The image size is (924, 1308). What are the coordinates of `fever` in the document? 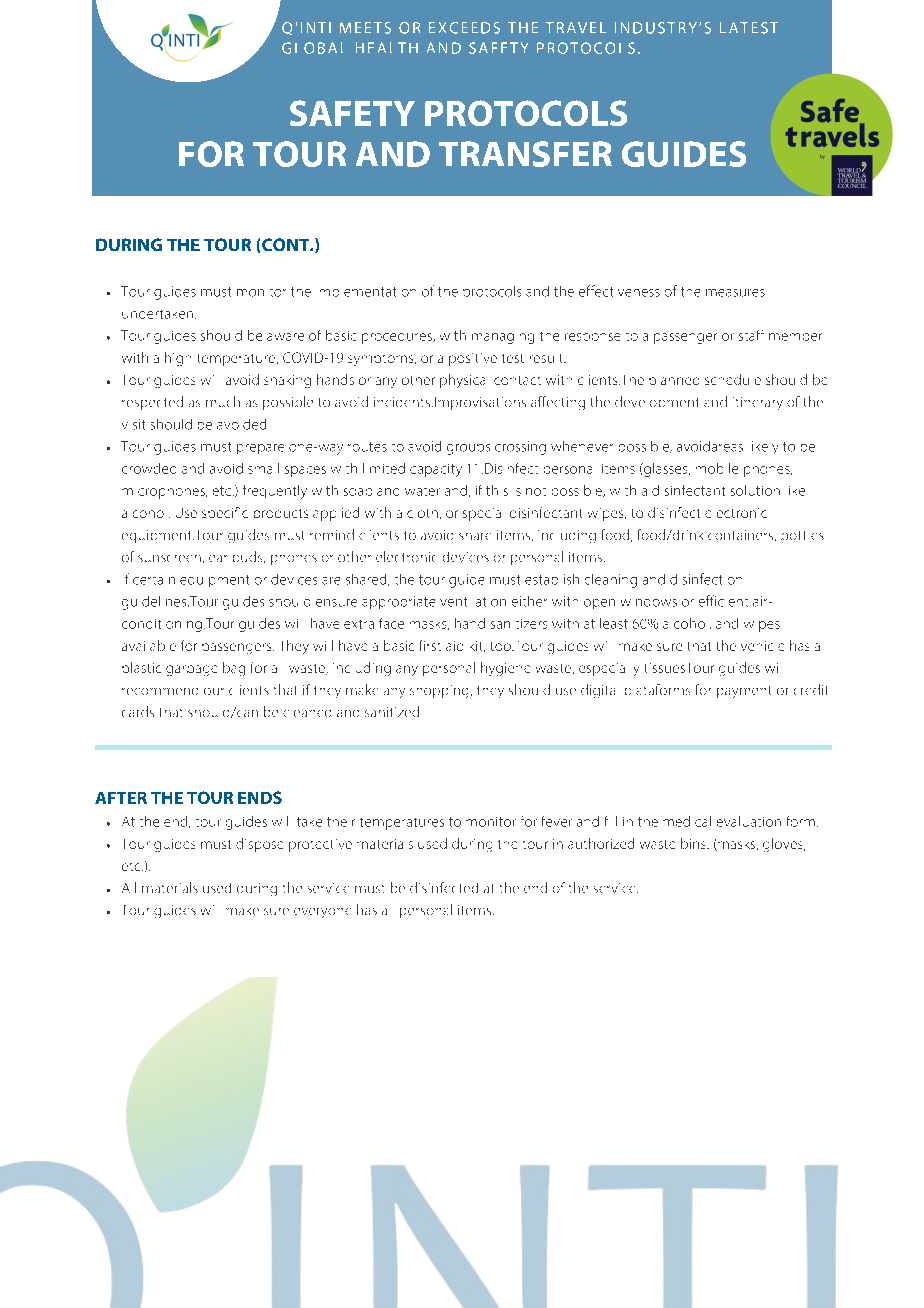 It's located at (557, 821).
